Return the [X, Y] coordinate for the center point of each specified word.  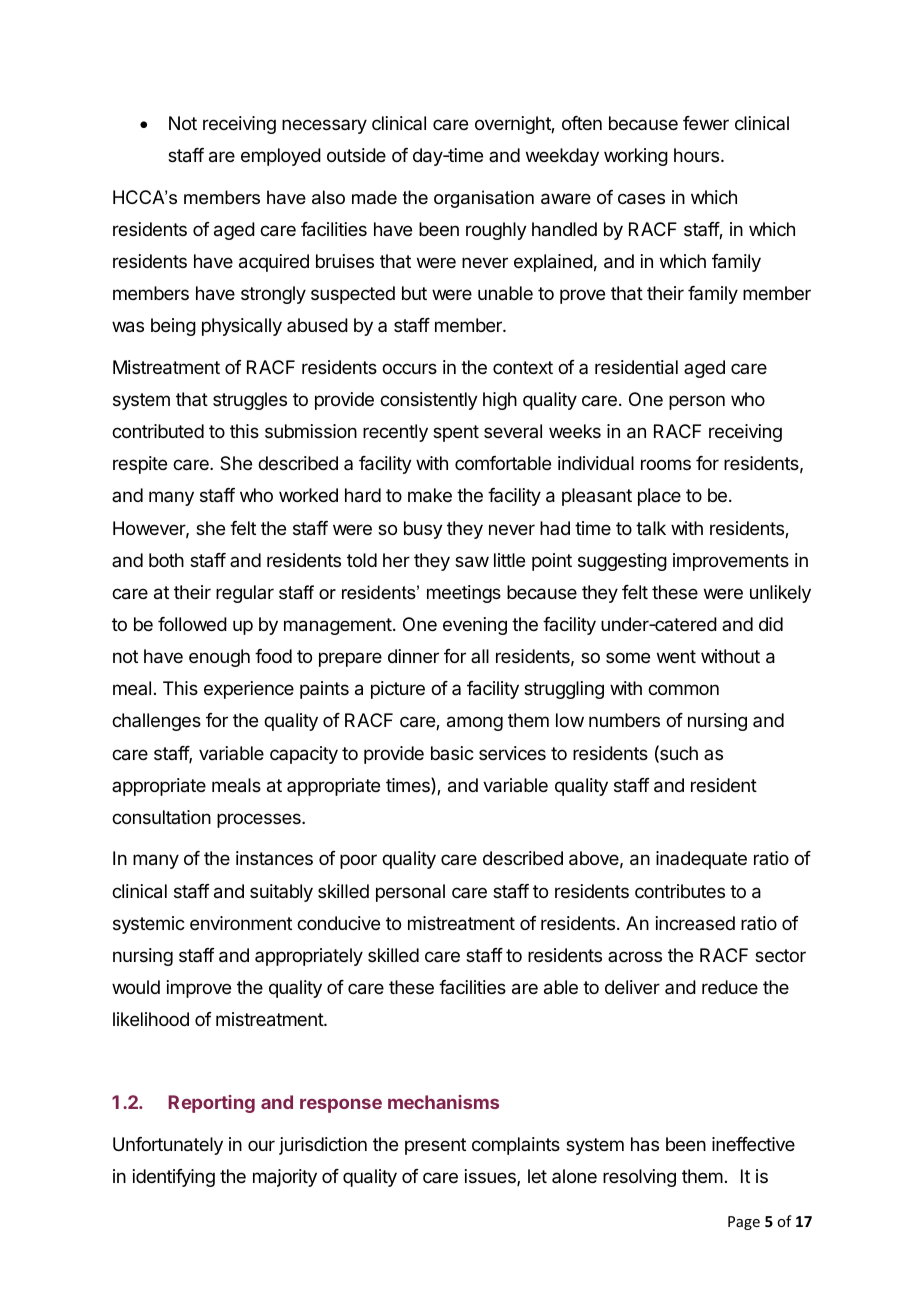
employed [281, 157]
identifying [174, 1178]
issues [491, 1177]
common [683, 689]
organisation [484, 199]
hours [698, 155]
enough [219, 658]
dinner [413, 656]
